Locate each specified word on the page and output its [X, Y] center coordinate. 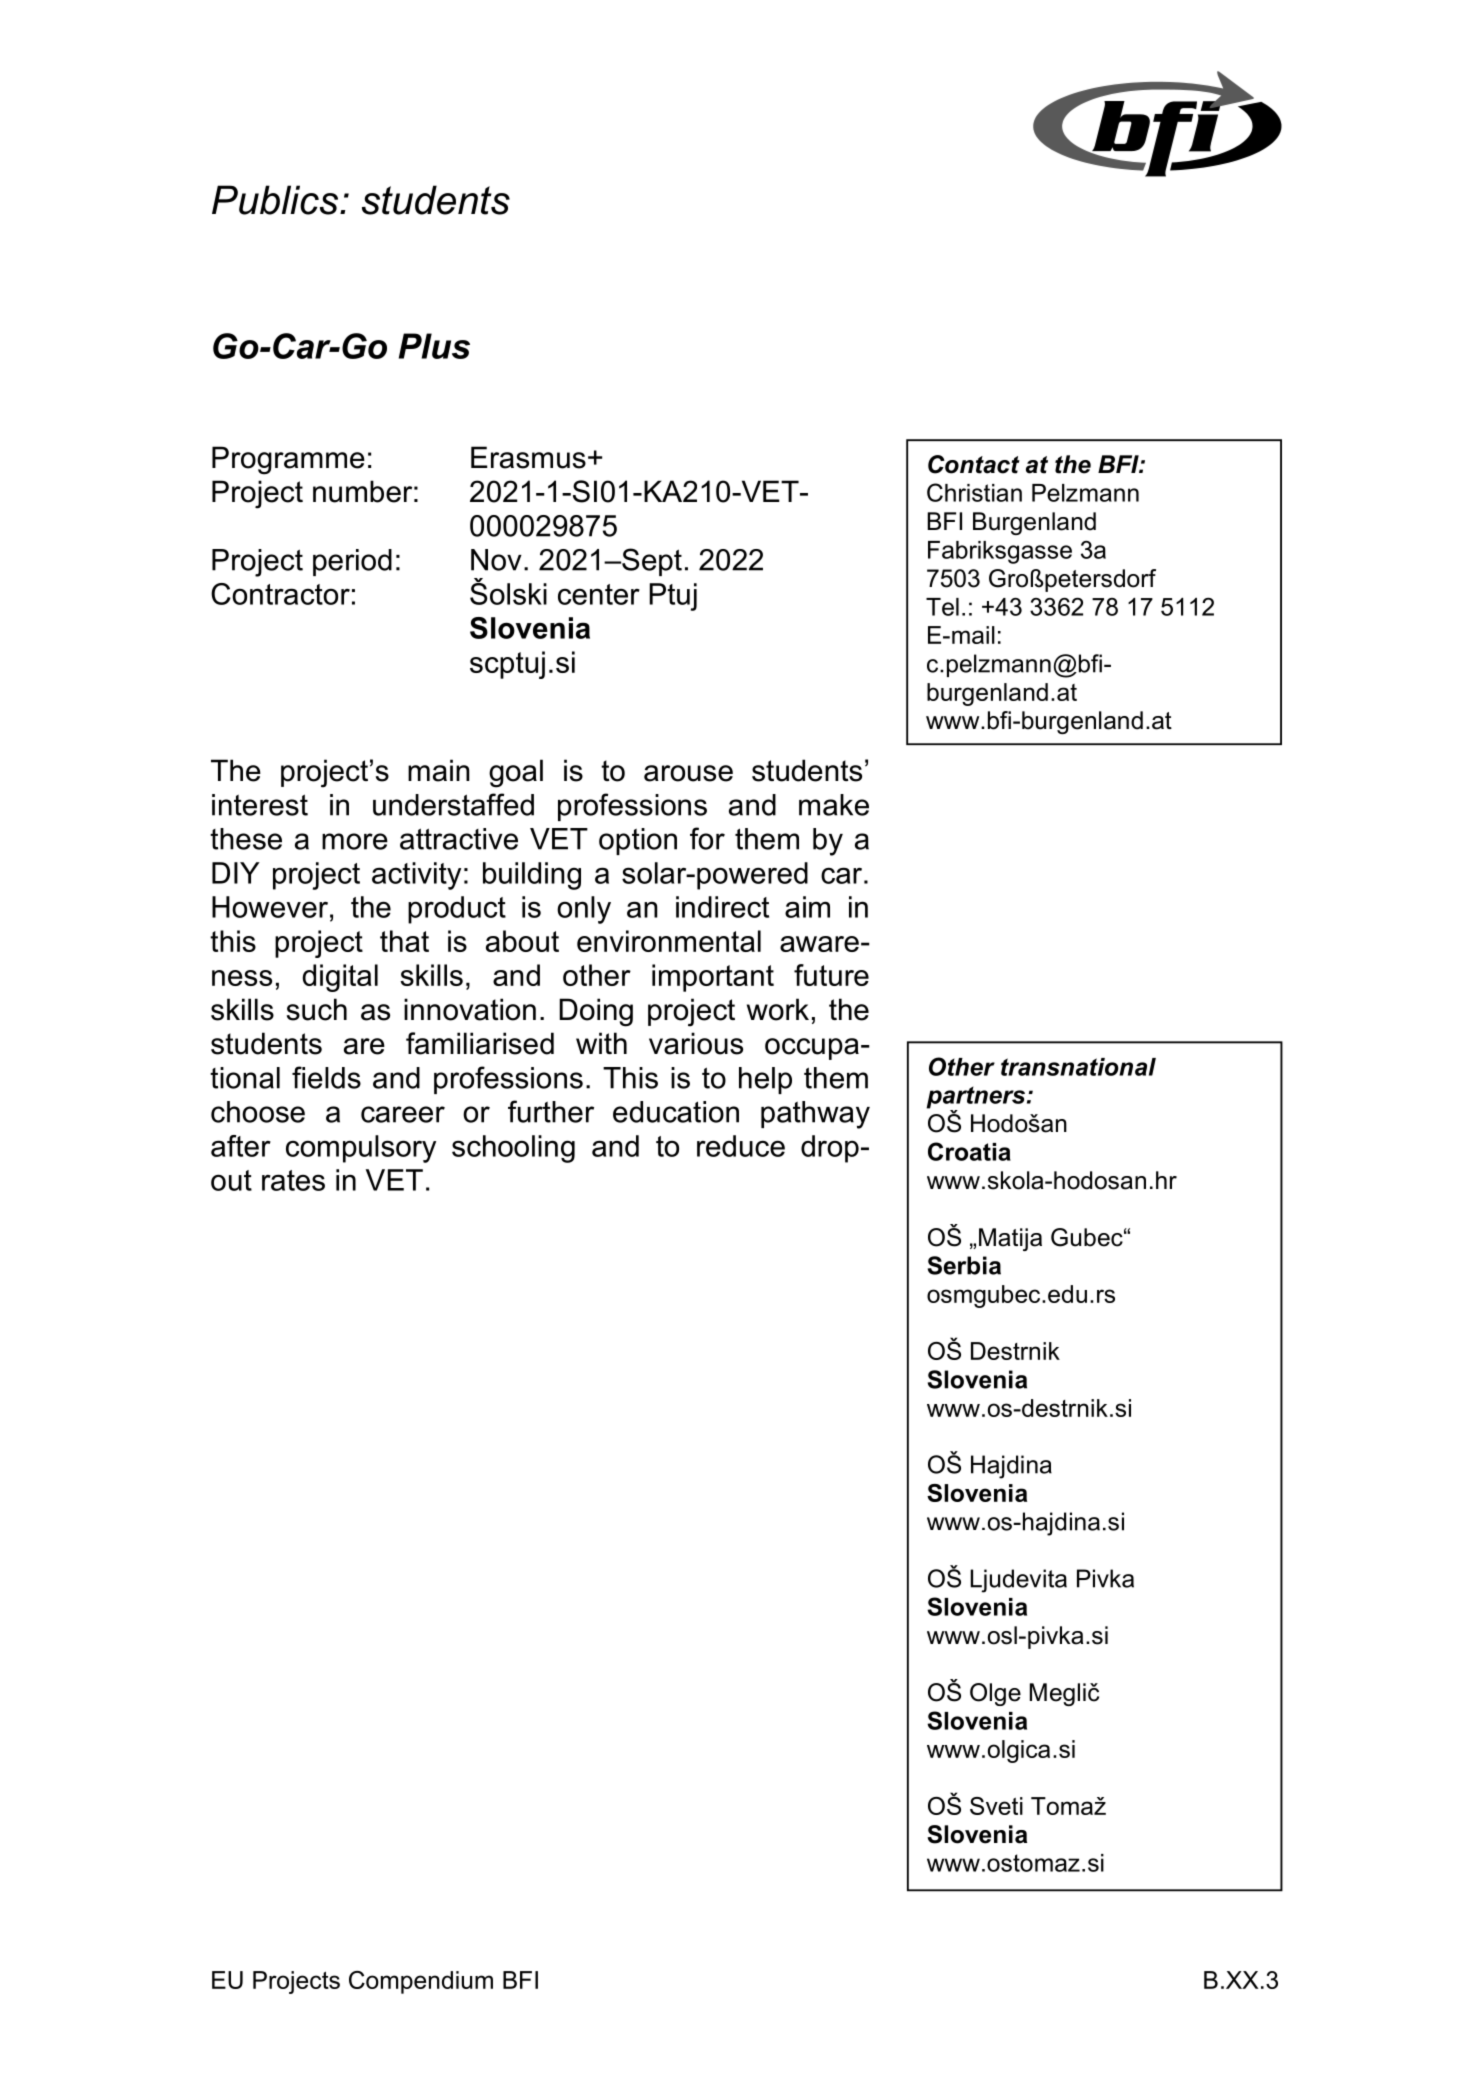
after [241, 1146]
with [601, 1043]
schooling [513, 1149]
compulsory [361, 1149]
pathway [815, 1115]
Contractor [280, 594]
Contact [974, 464]
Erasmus [528, 457]
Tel [942, 607]
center [599, 594]
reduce [741, 1146]
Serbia [964, 1265]
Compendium [421, 1982]
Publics [276, 200]
